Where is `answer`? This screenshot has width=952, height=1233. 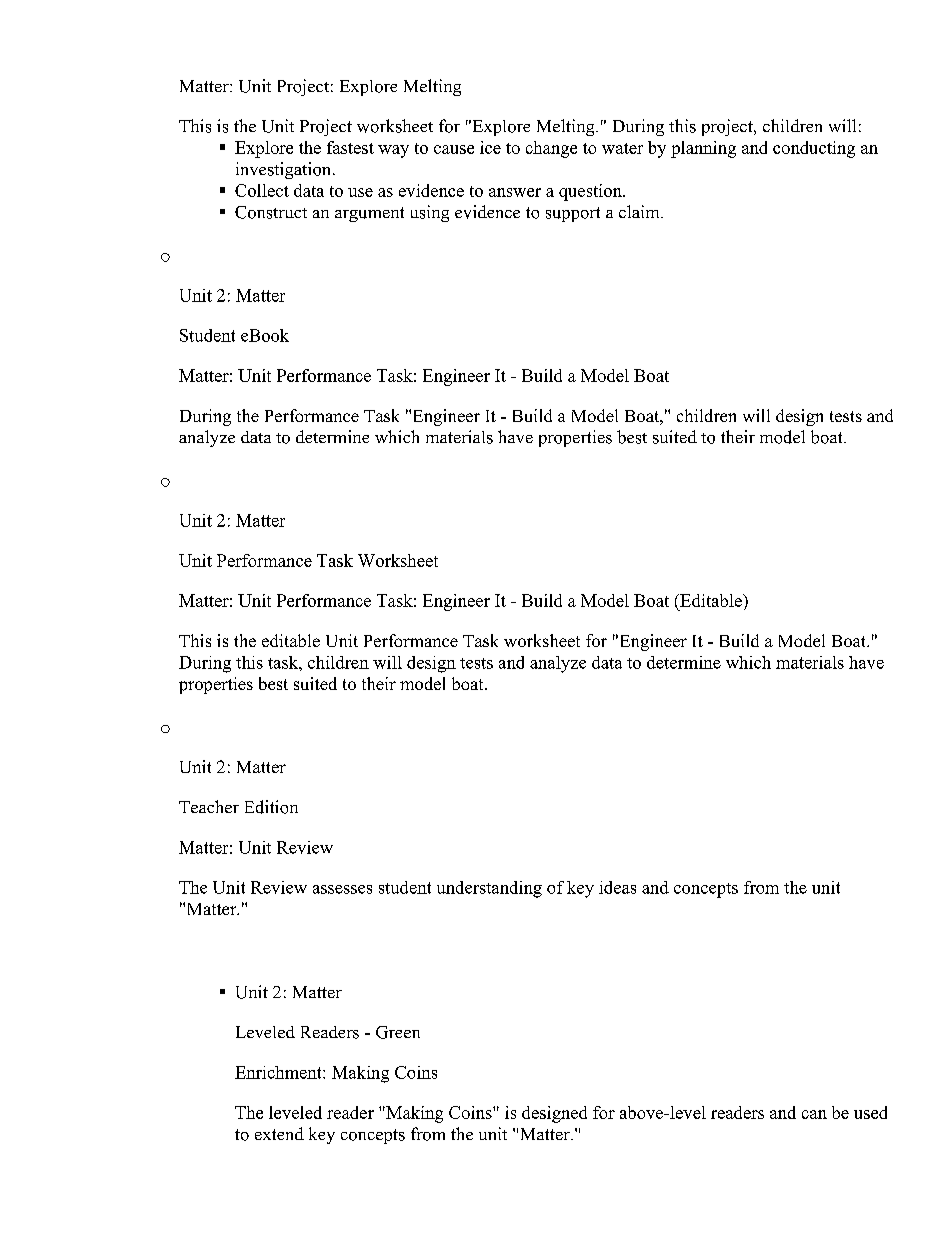 answer is located at coordinates (515, 192).
